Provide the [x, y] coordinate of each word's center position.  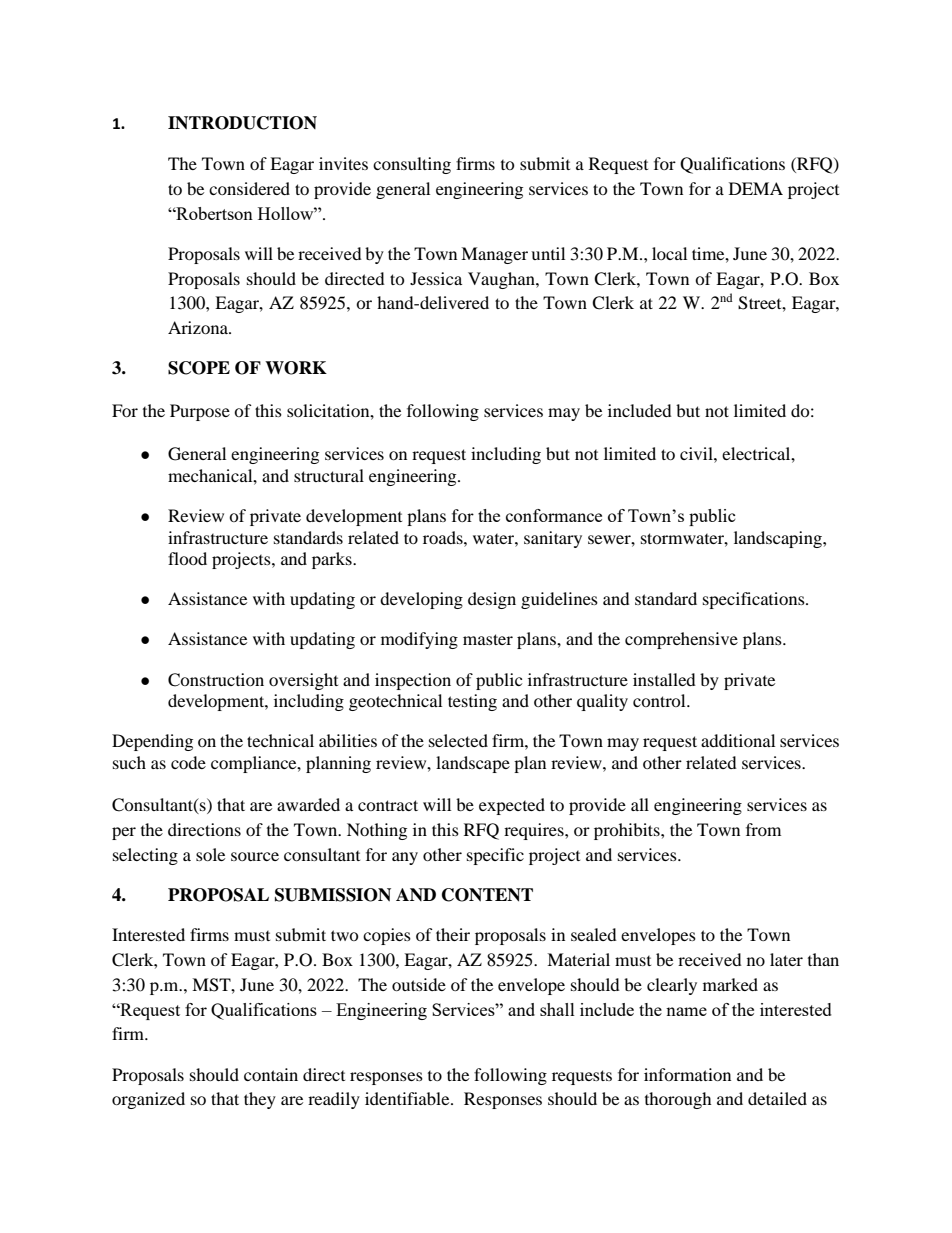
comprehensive [681, 640]
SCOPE [199, 368]
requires [535, 831]
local [669, 253]
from [763, 829]
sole [210, 854]
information [687, 1074]
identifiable [408, 1098]
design [492, 600]
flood [187, 558]
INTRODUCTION [242, 123]
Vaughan [502, 280]
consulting [412, 165]
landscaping [779, 539]
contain [271, 1074]
